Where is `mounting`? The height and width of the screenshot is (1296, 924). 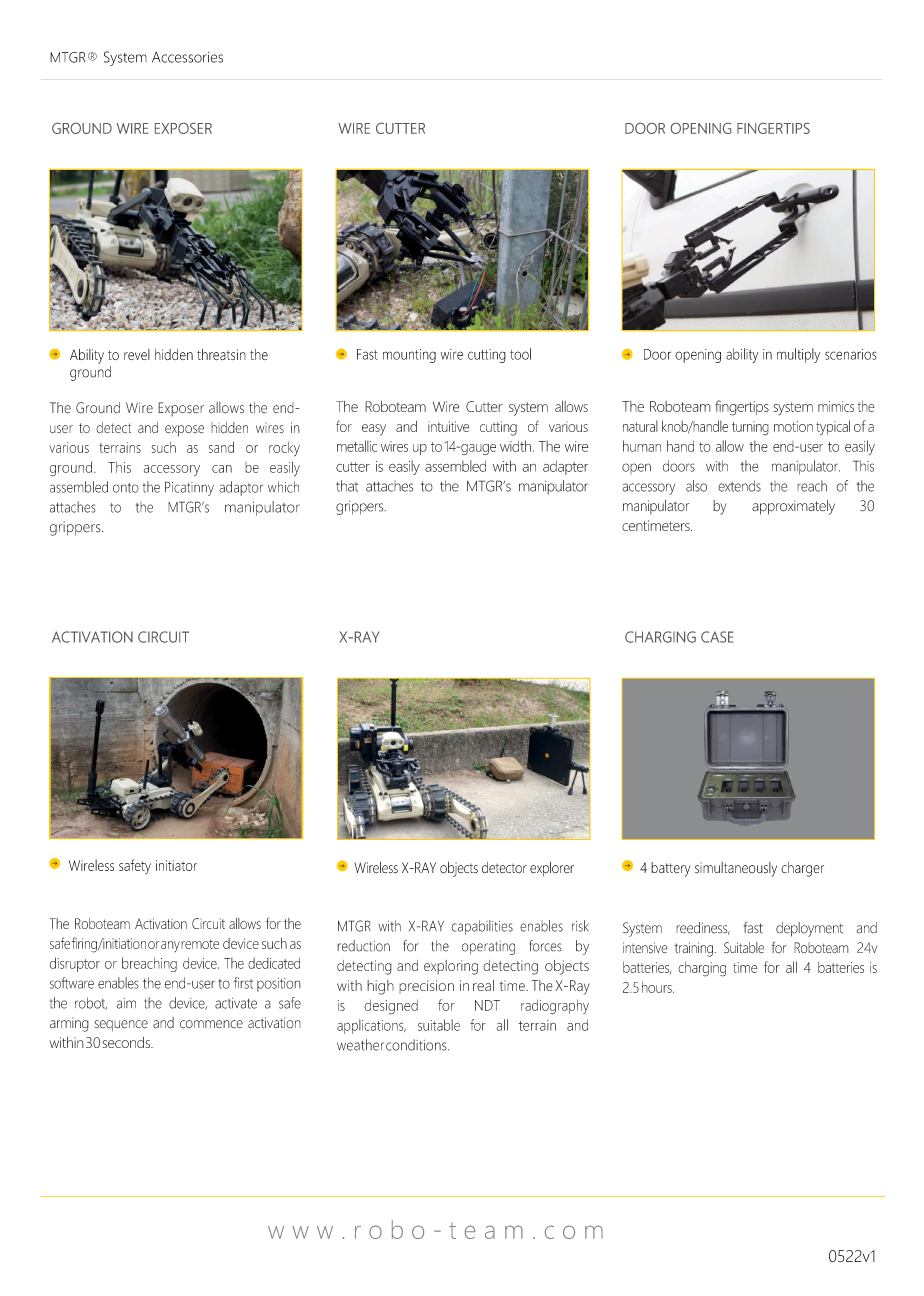 mounting is located at coordinates (409, 356).
